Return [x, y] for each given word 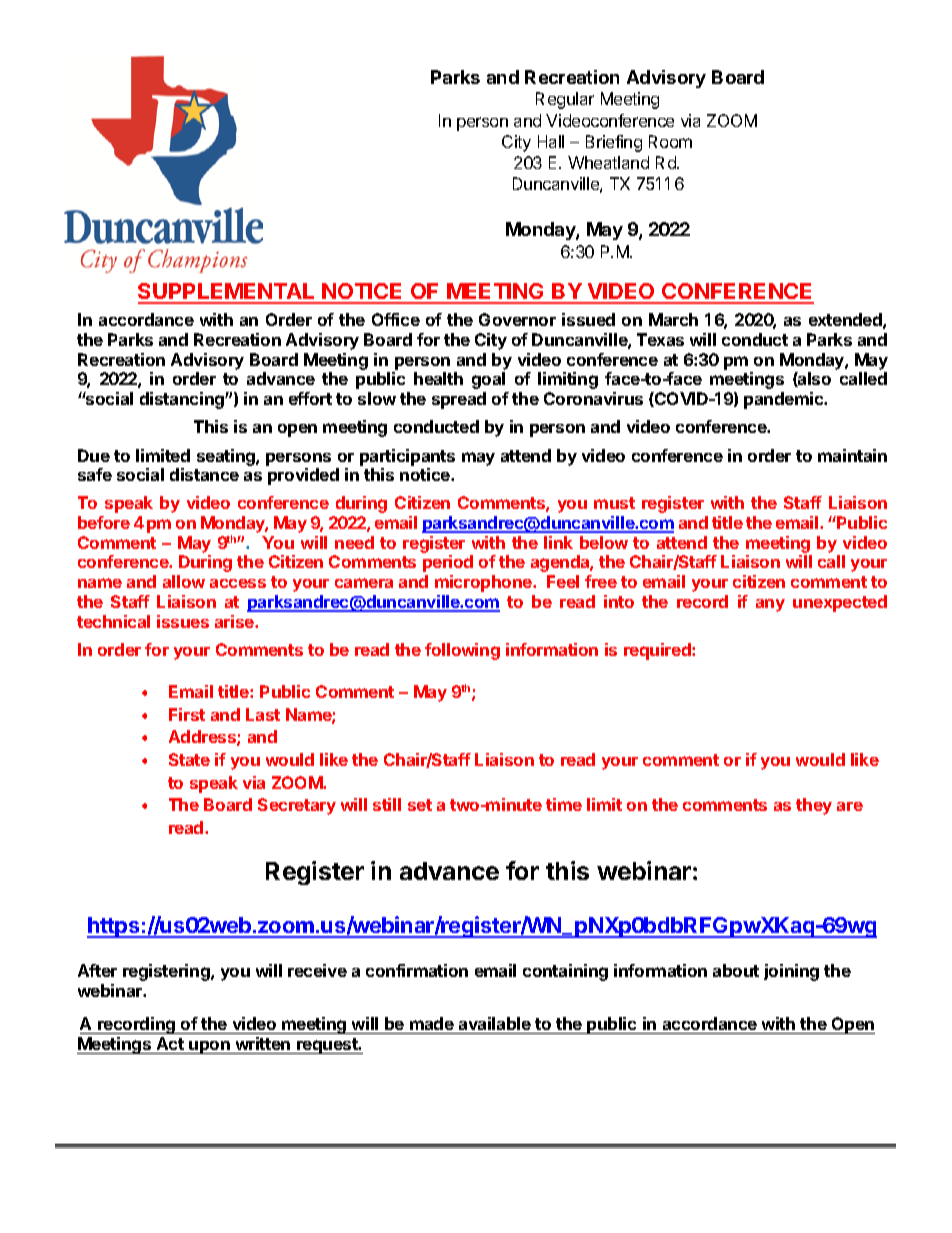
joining [791, 972]
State [189, 759]
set [420, 805]
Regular [565, 100]
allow [184, 581]
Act [170, 1043]
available [495, 1023]
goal [488, 380]
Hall [551, 141]
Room [670, 141]
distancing [183, 400]
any [770, 605]
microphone [484, 583]
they [814, 806]
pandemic [785, 400]
